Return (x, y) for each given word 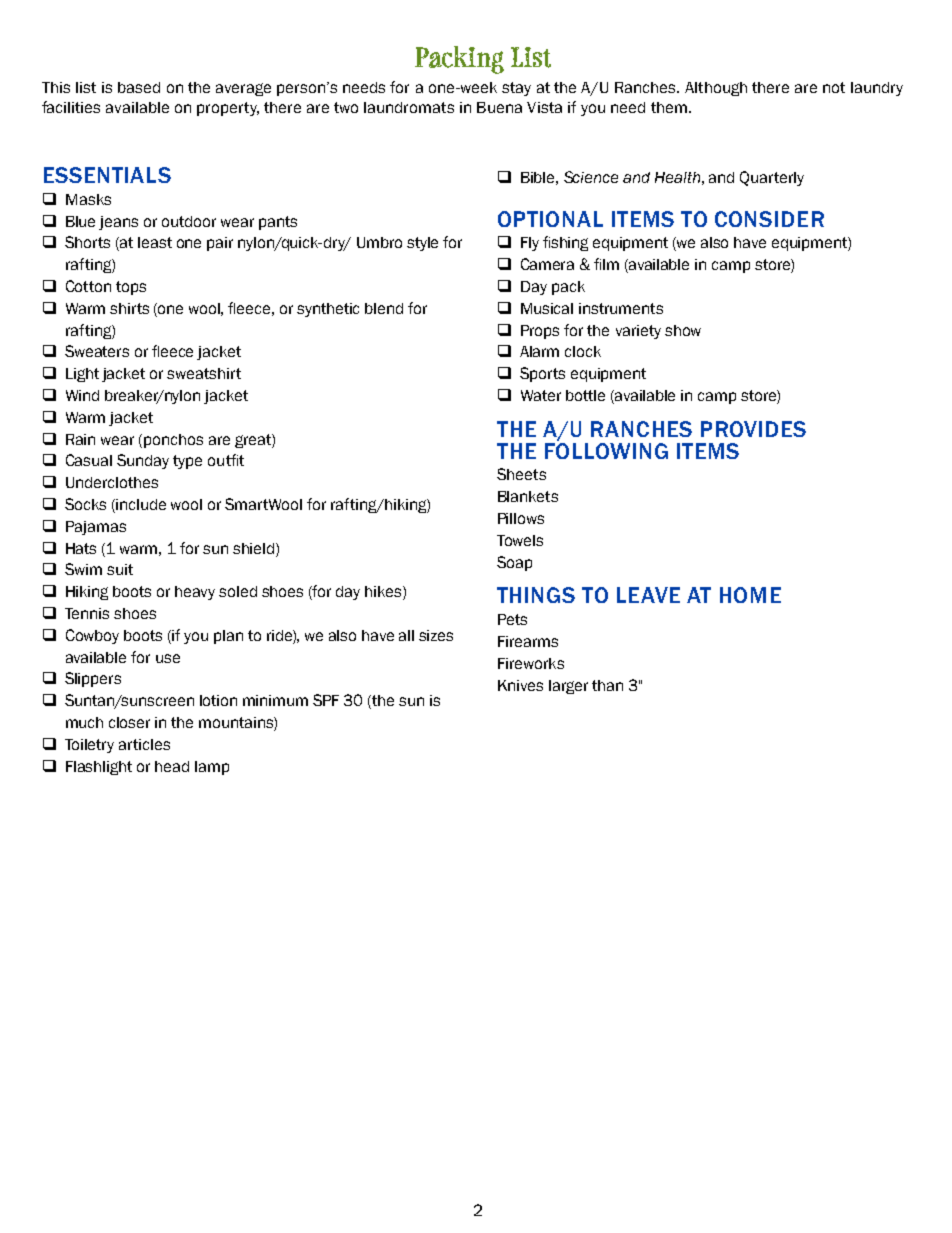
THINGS (536, 595)
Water (541, 395)
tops (131, 288)
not (834, 87)
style (422, 244)
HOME (750, 595)
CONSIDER (769, 219)
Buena (499, 107)
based (139, 87)
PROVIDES (753, 429)
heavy (195, 593)
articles (144, 744)
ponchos (173, 441)
